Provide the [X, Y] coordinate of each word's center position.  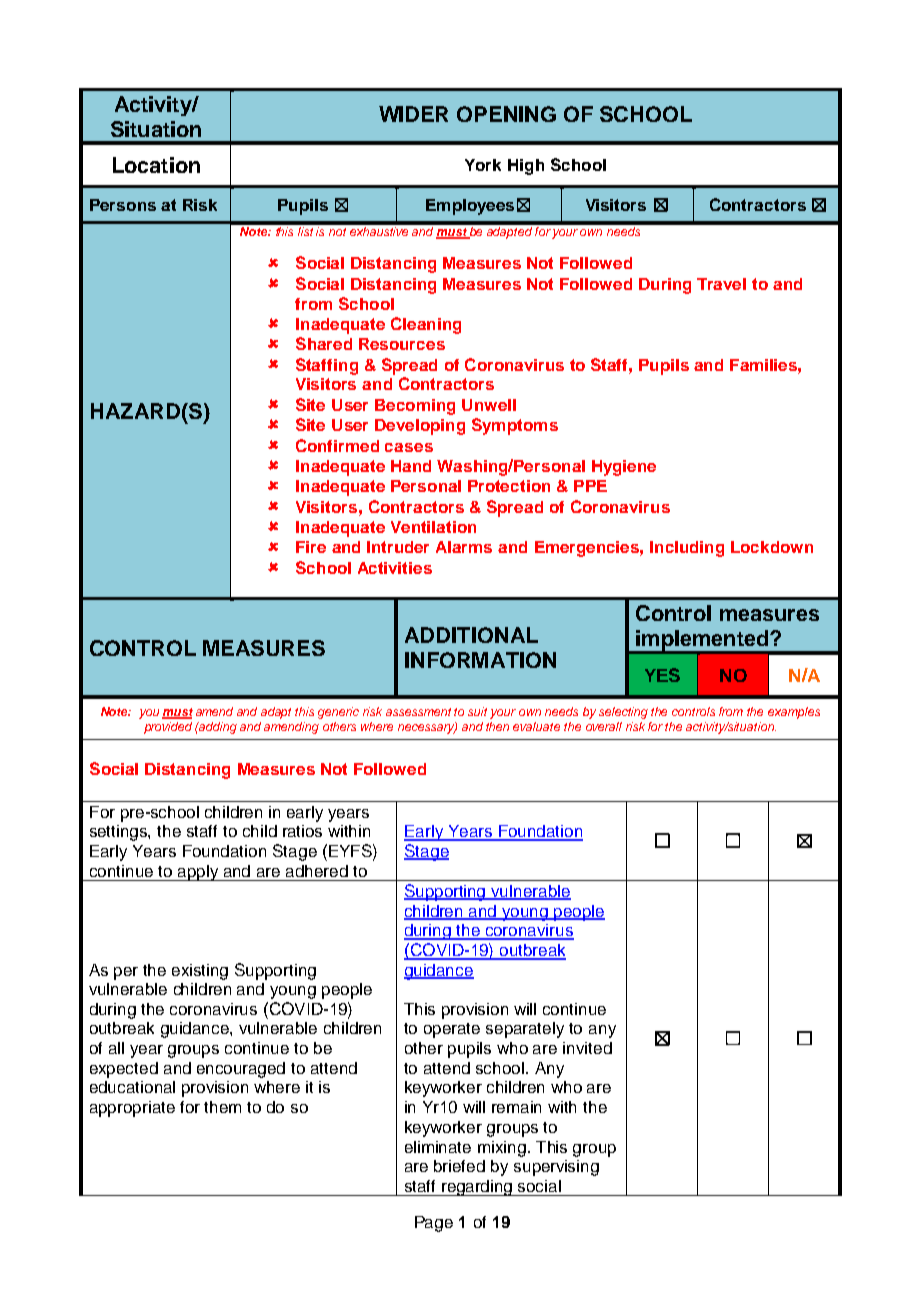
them [222, 1107]
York [483, 165]
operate [452, 1030]
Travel [721, 284]
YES [662, 675]
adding [217, 728]
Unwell [489, 405]
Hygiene [624, 468]
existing [200, 972]
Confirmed [337, 445]
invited [587, 1048]
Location [156, 165]
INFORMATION [480, 660]
